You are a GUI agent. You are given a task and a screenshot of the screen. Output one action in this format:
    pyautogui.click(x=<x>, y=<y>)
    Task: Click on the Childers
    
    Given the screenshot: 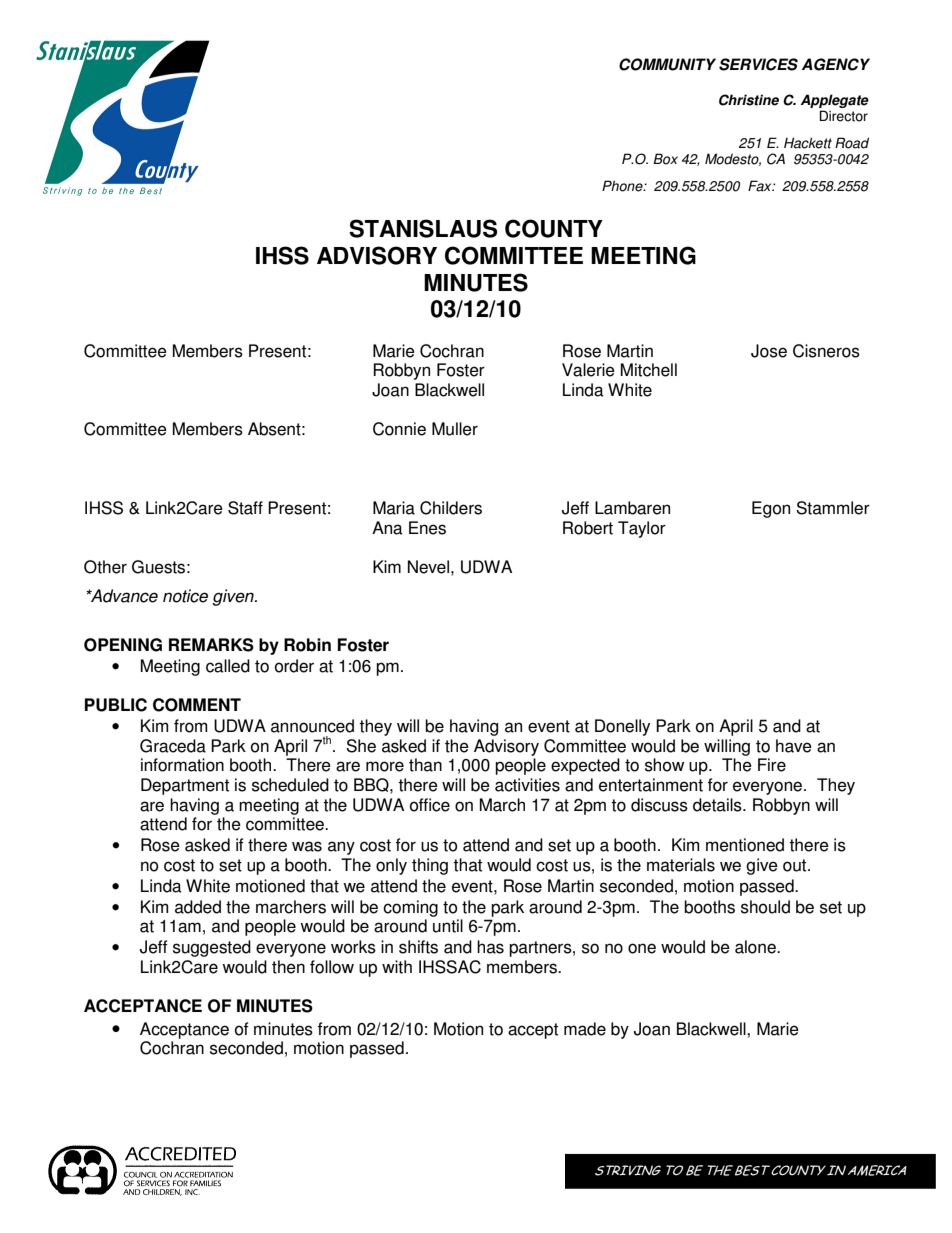 What is the action you would take?
    pyautogui.click(x=451, y=508)
